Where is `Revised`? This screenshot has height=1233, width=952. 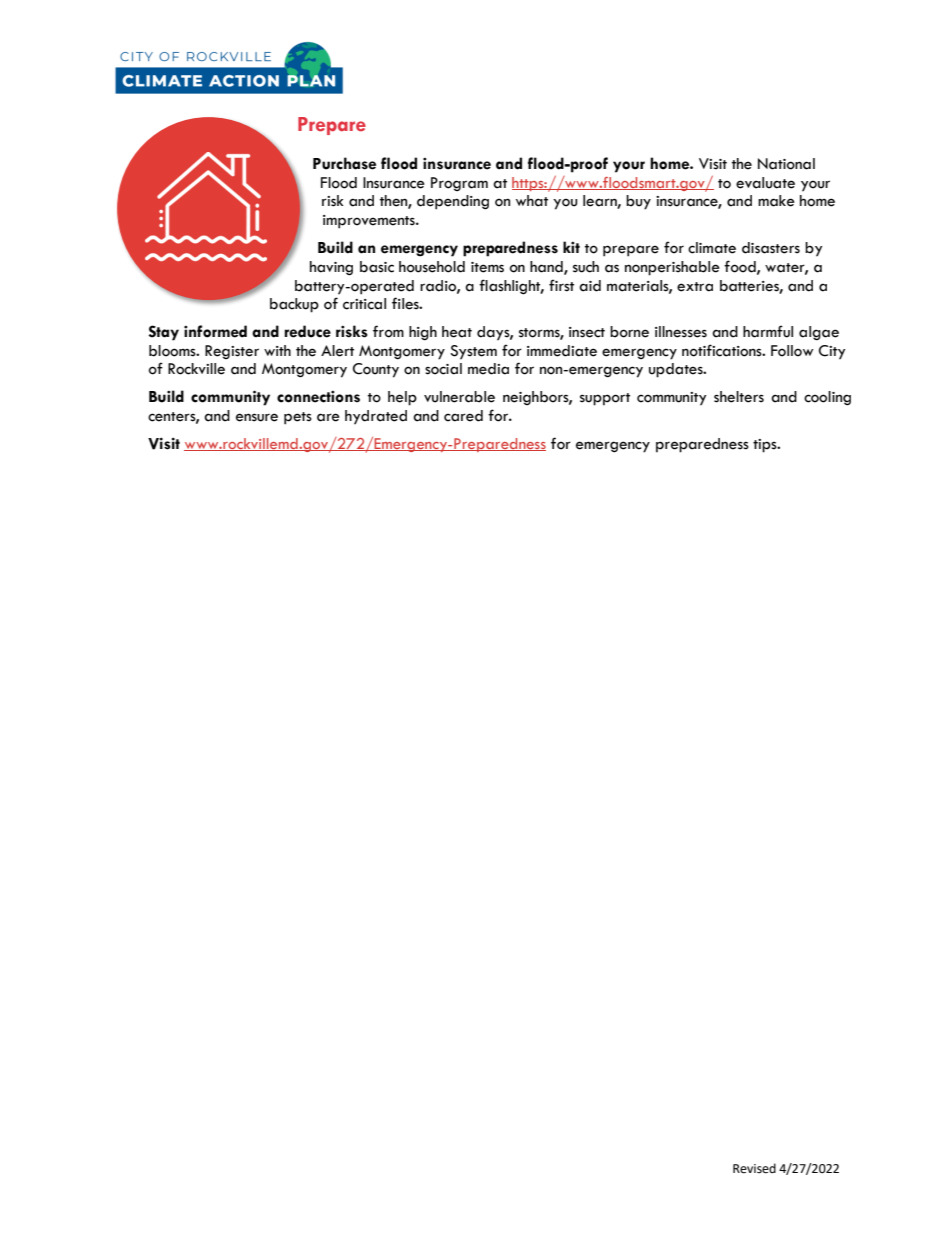
Revised is located at coordinates (754, 1168).
